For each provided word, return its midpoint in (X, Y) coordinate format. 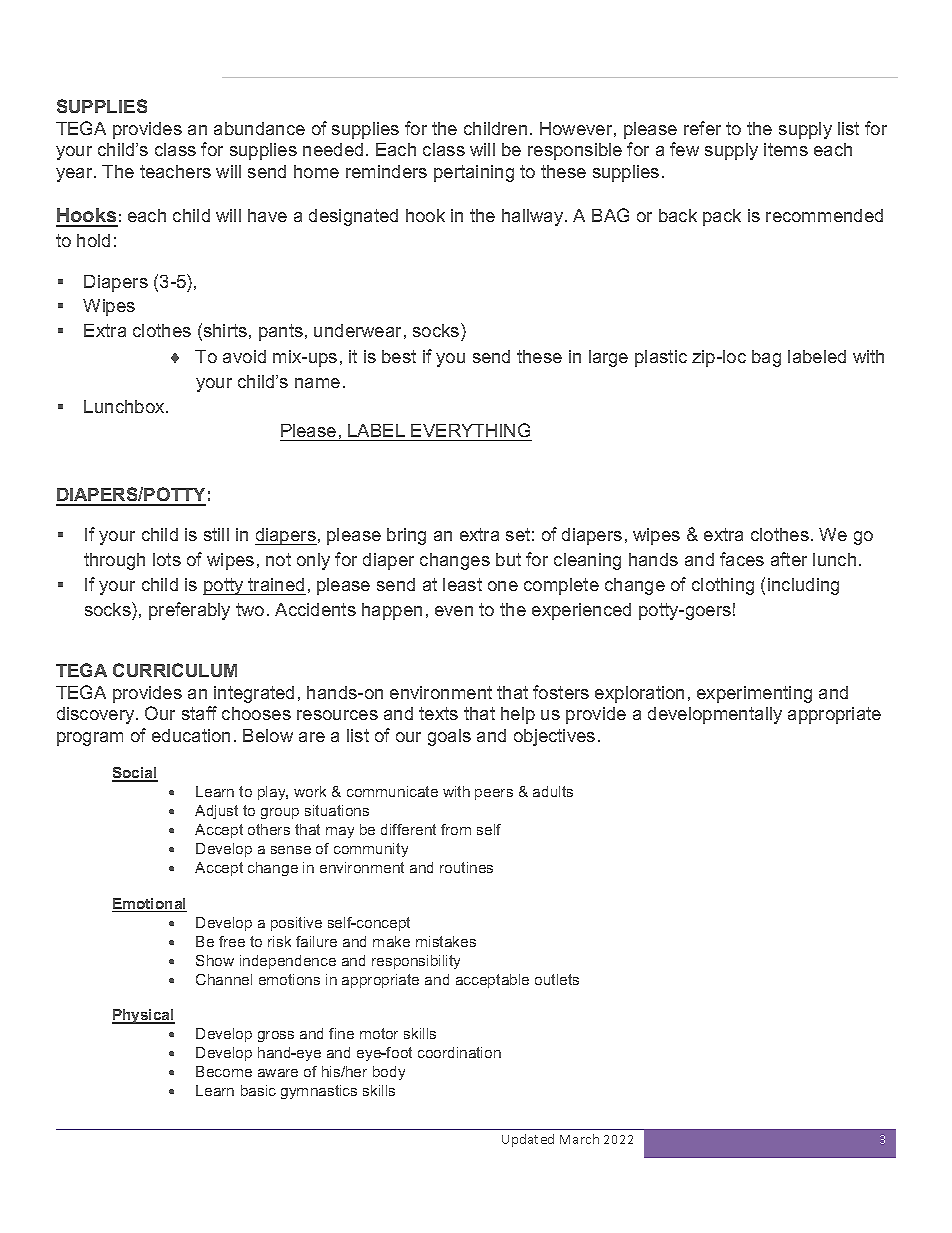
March (579, 1139)
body (389, 1073)
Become (224, 1071)
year (75, 175)
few (684, 149)
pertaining (474, 173)
